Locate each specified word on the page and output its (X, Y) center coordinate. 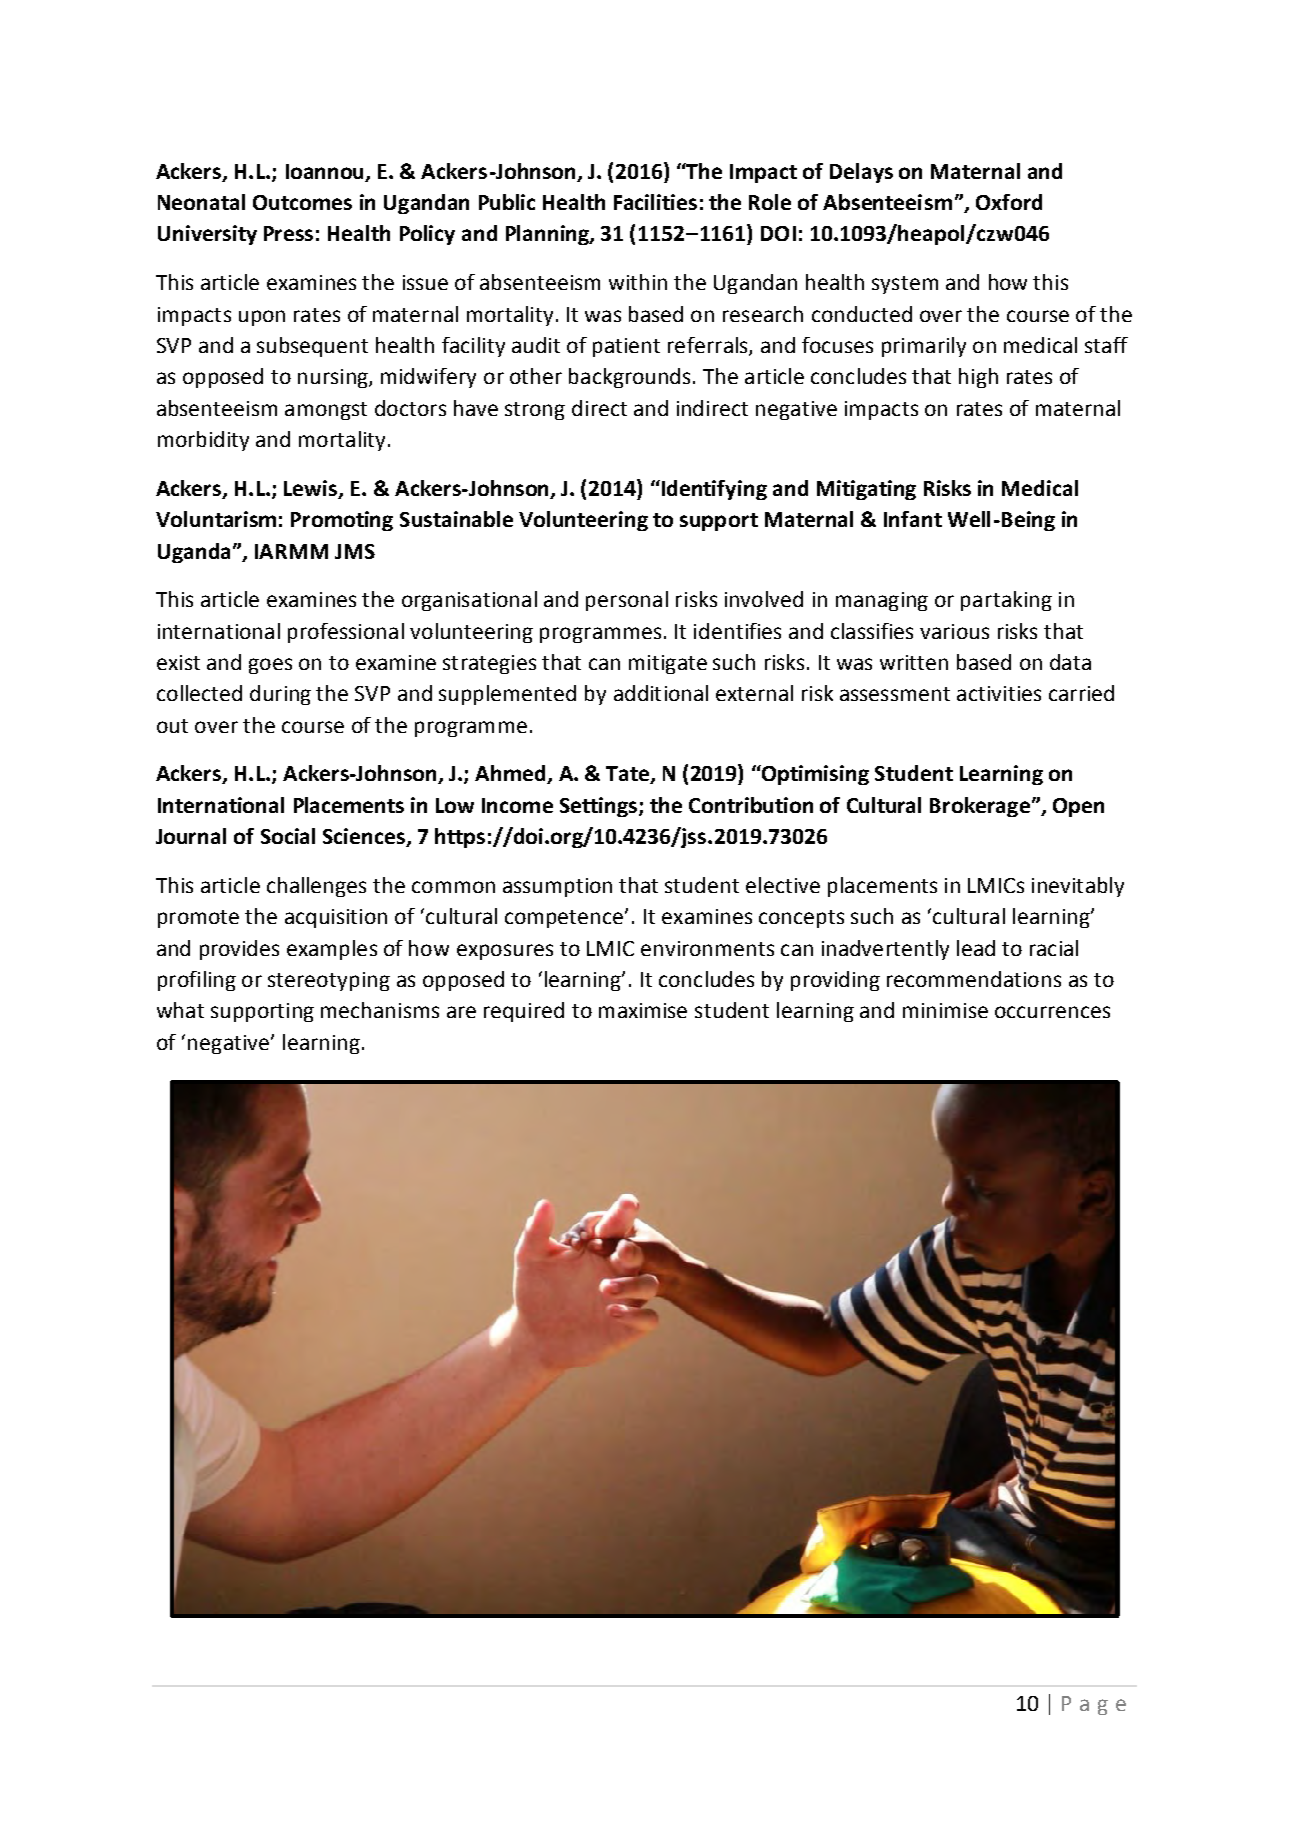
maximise (643, 1010)
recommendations (974, 979)
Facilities (655, 202)
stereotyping (329, 981)
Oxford (1009, 202)
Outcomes (302, 202)
